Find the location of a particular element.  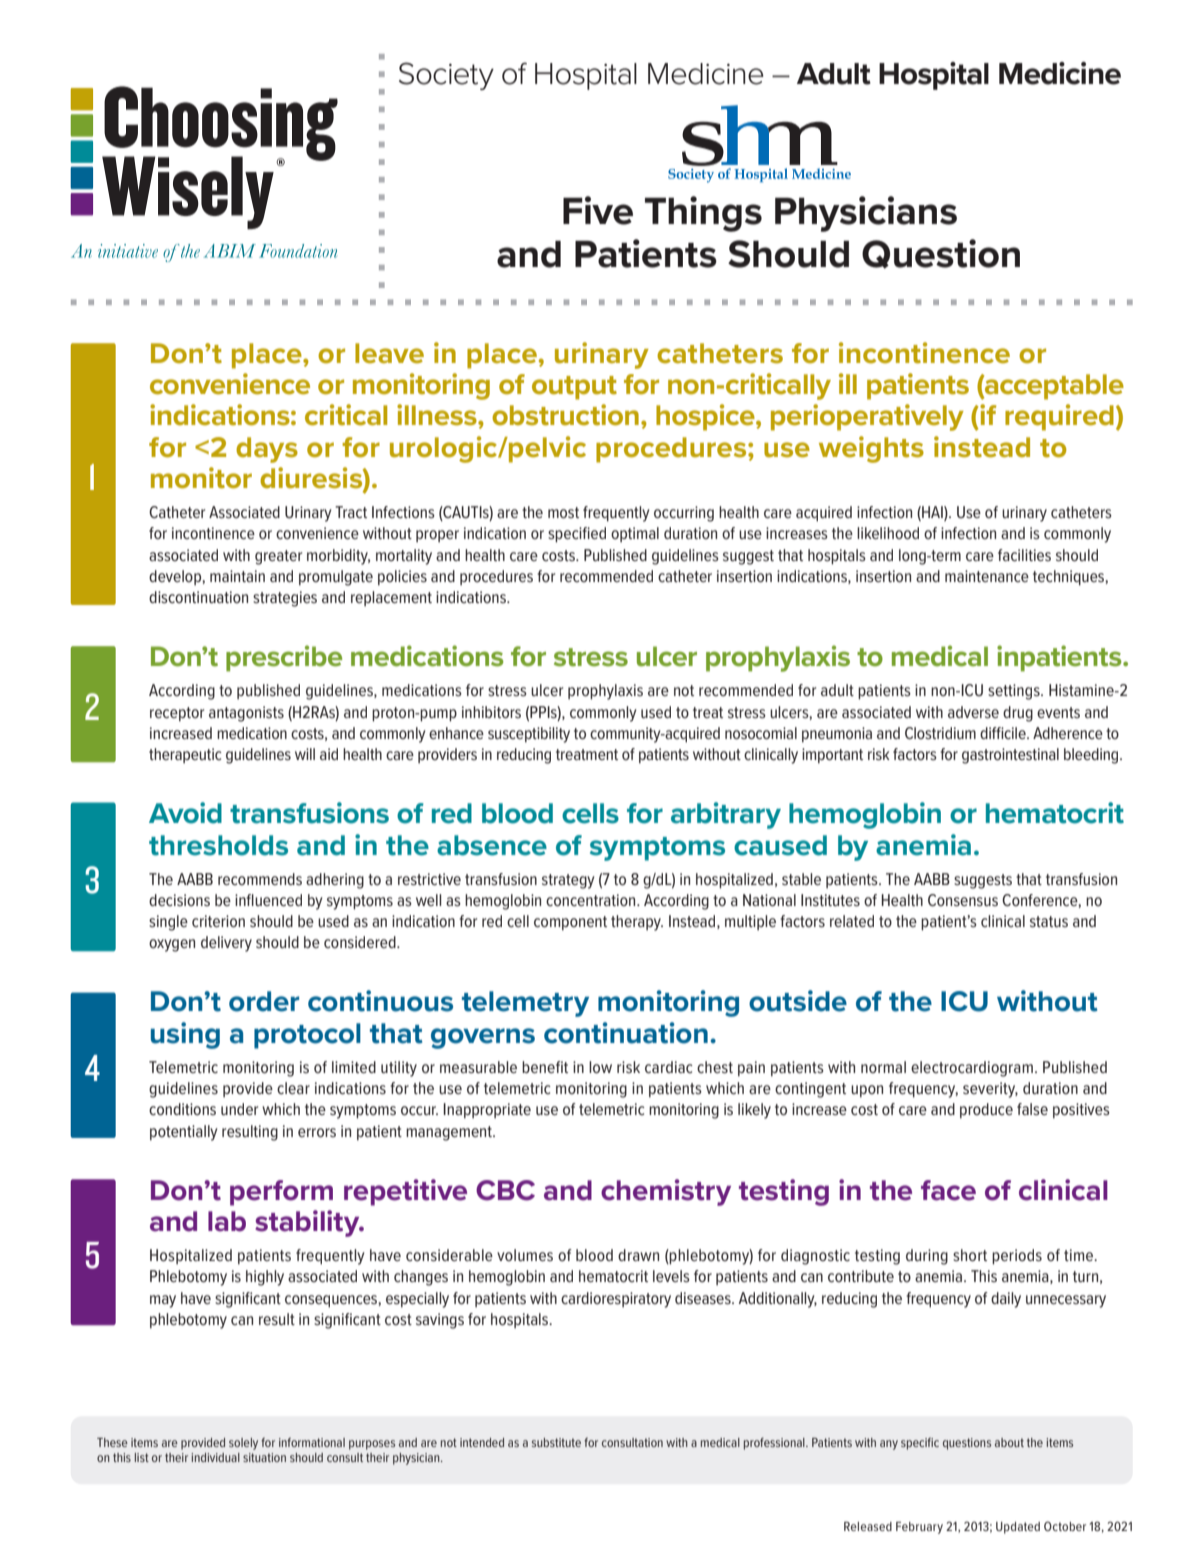

Five is located at coordinates (598, 210).
